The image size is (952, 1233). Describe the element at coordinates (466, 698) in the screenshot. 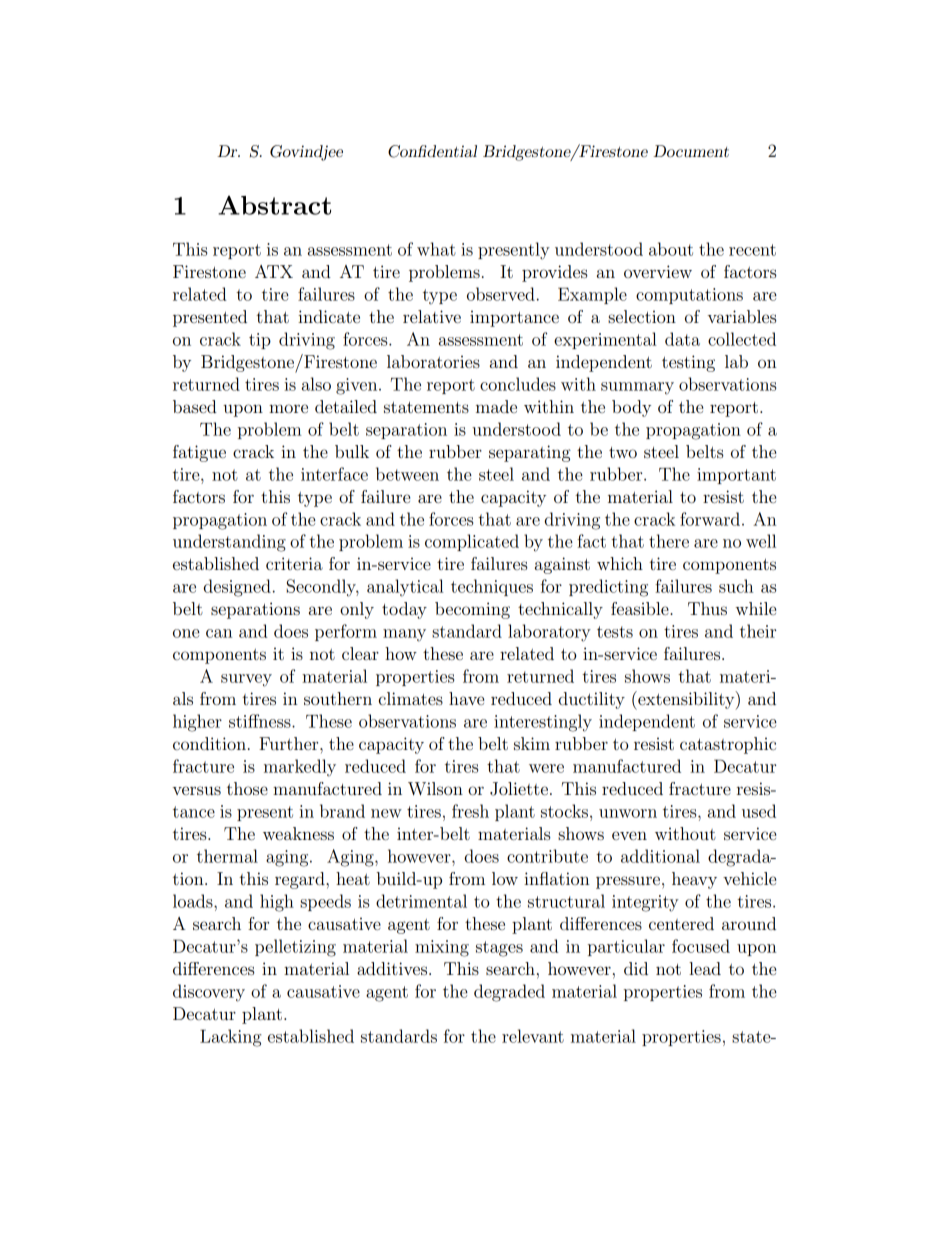

I see `have` at that location.
